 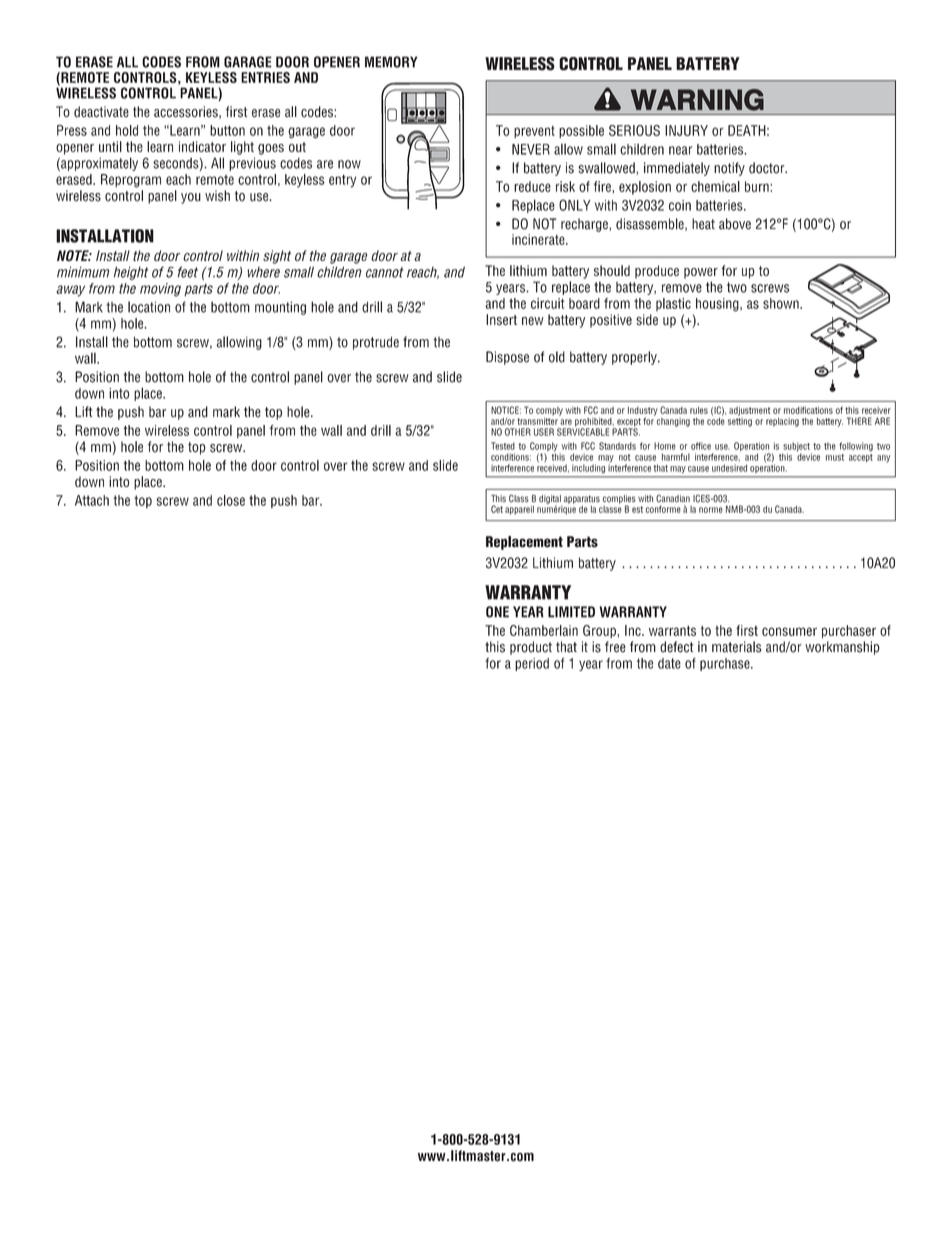 What do you see at coordinates (391, 62) in the screenshot?
I see `MEMORY` at bounding box center [391, 62].
